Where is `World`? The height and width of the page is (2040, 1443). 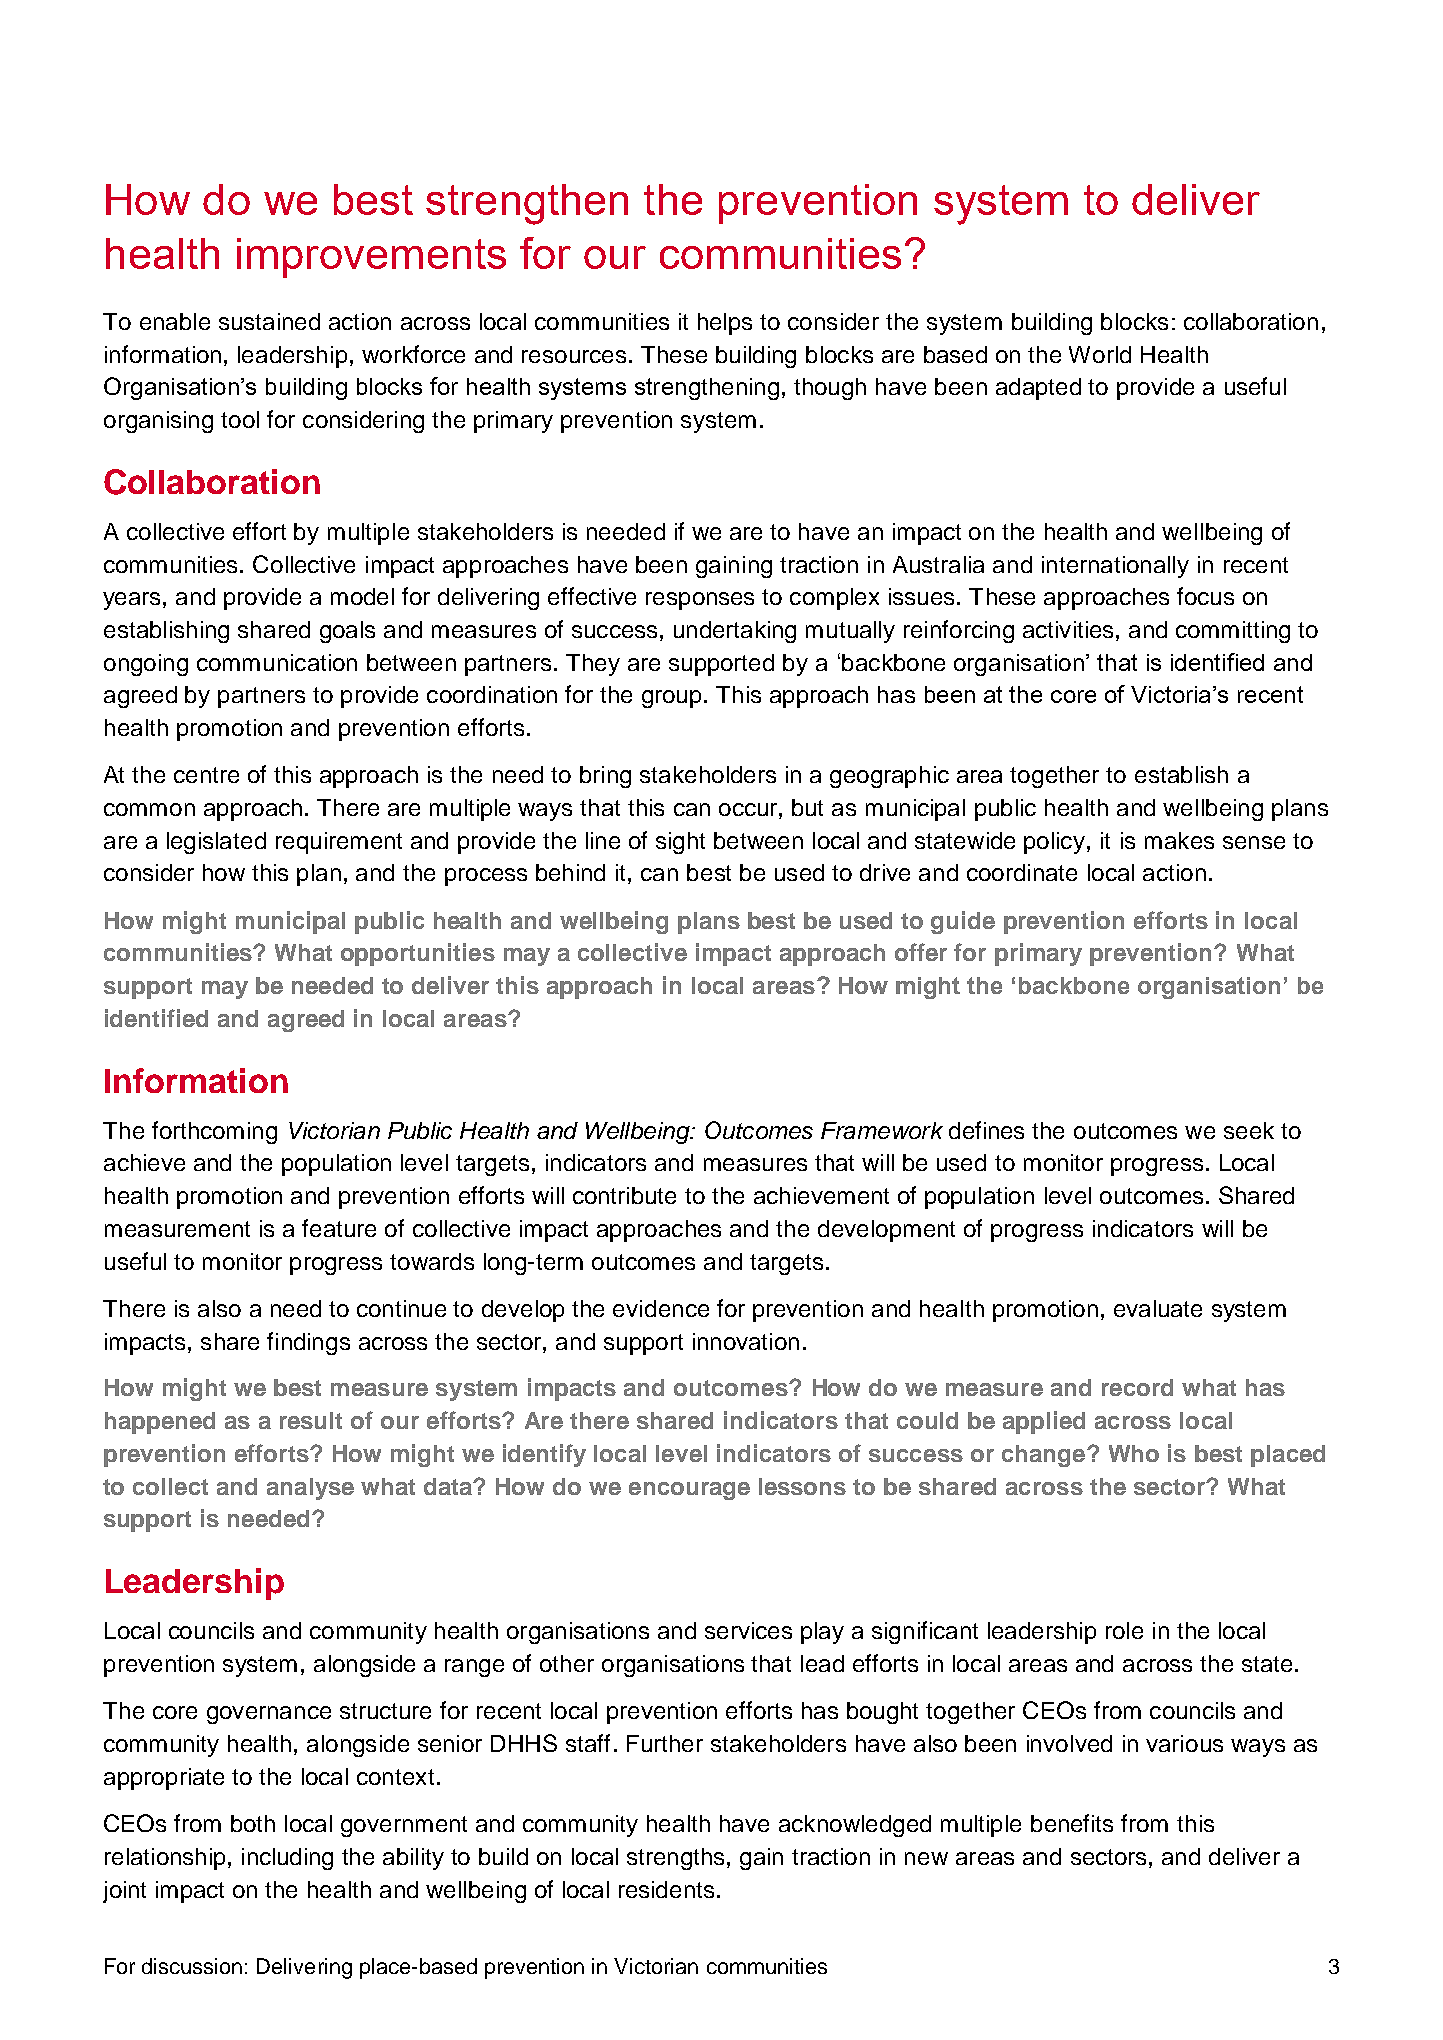 World is located at coordinates (1100, 354).
